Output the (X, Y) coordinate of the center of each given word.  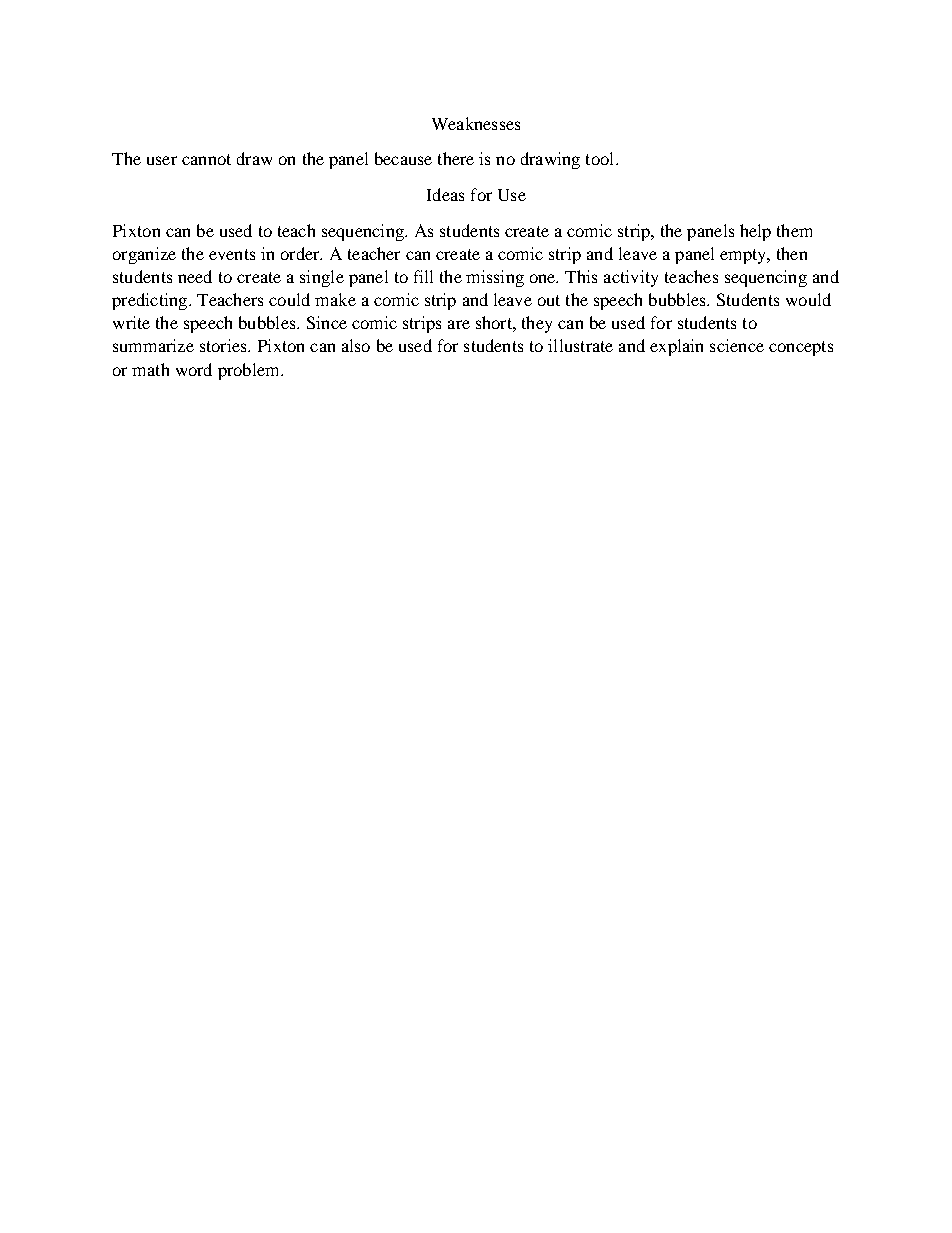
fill (423, 276)
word (194, 369)
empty (744, 256)
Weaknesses (476, 123)
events (232, 254)
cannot (206, 159)
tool (601, 158)
